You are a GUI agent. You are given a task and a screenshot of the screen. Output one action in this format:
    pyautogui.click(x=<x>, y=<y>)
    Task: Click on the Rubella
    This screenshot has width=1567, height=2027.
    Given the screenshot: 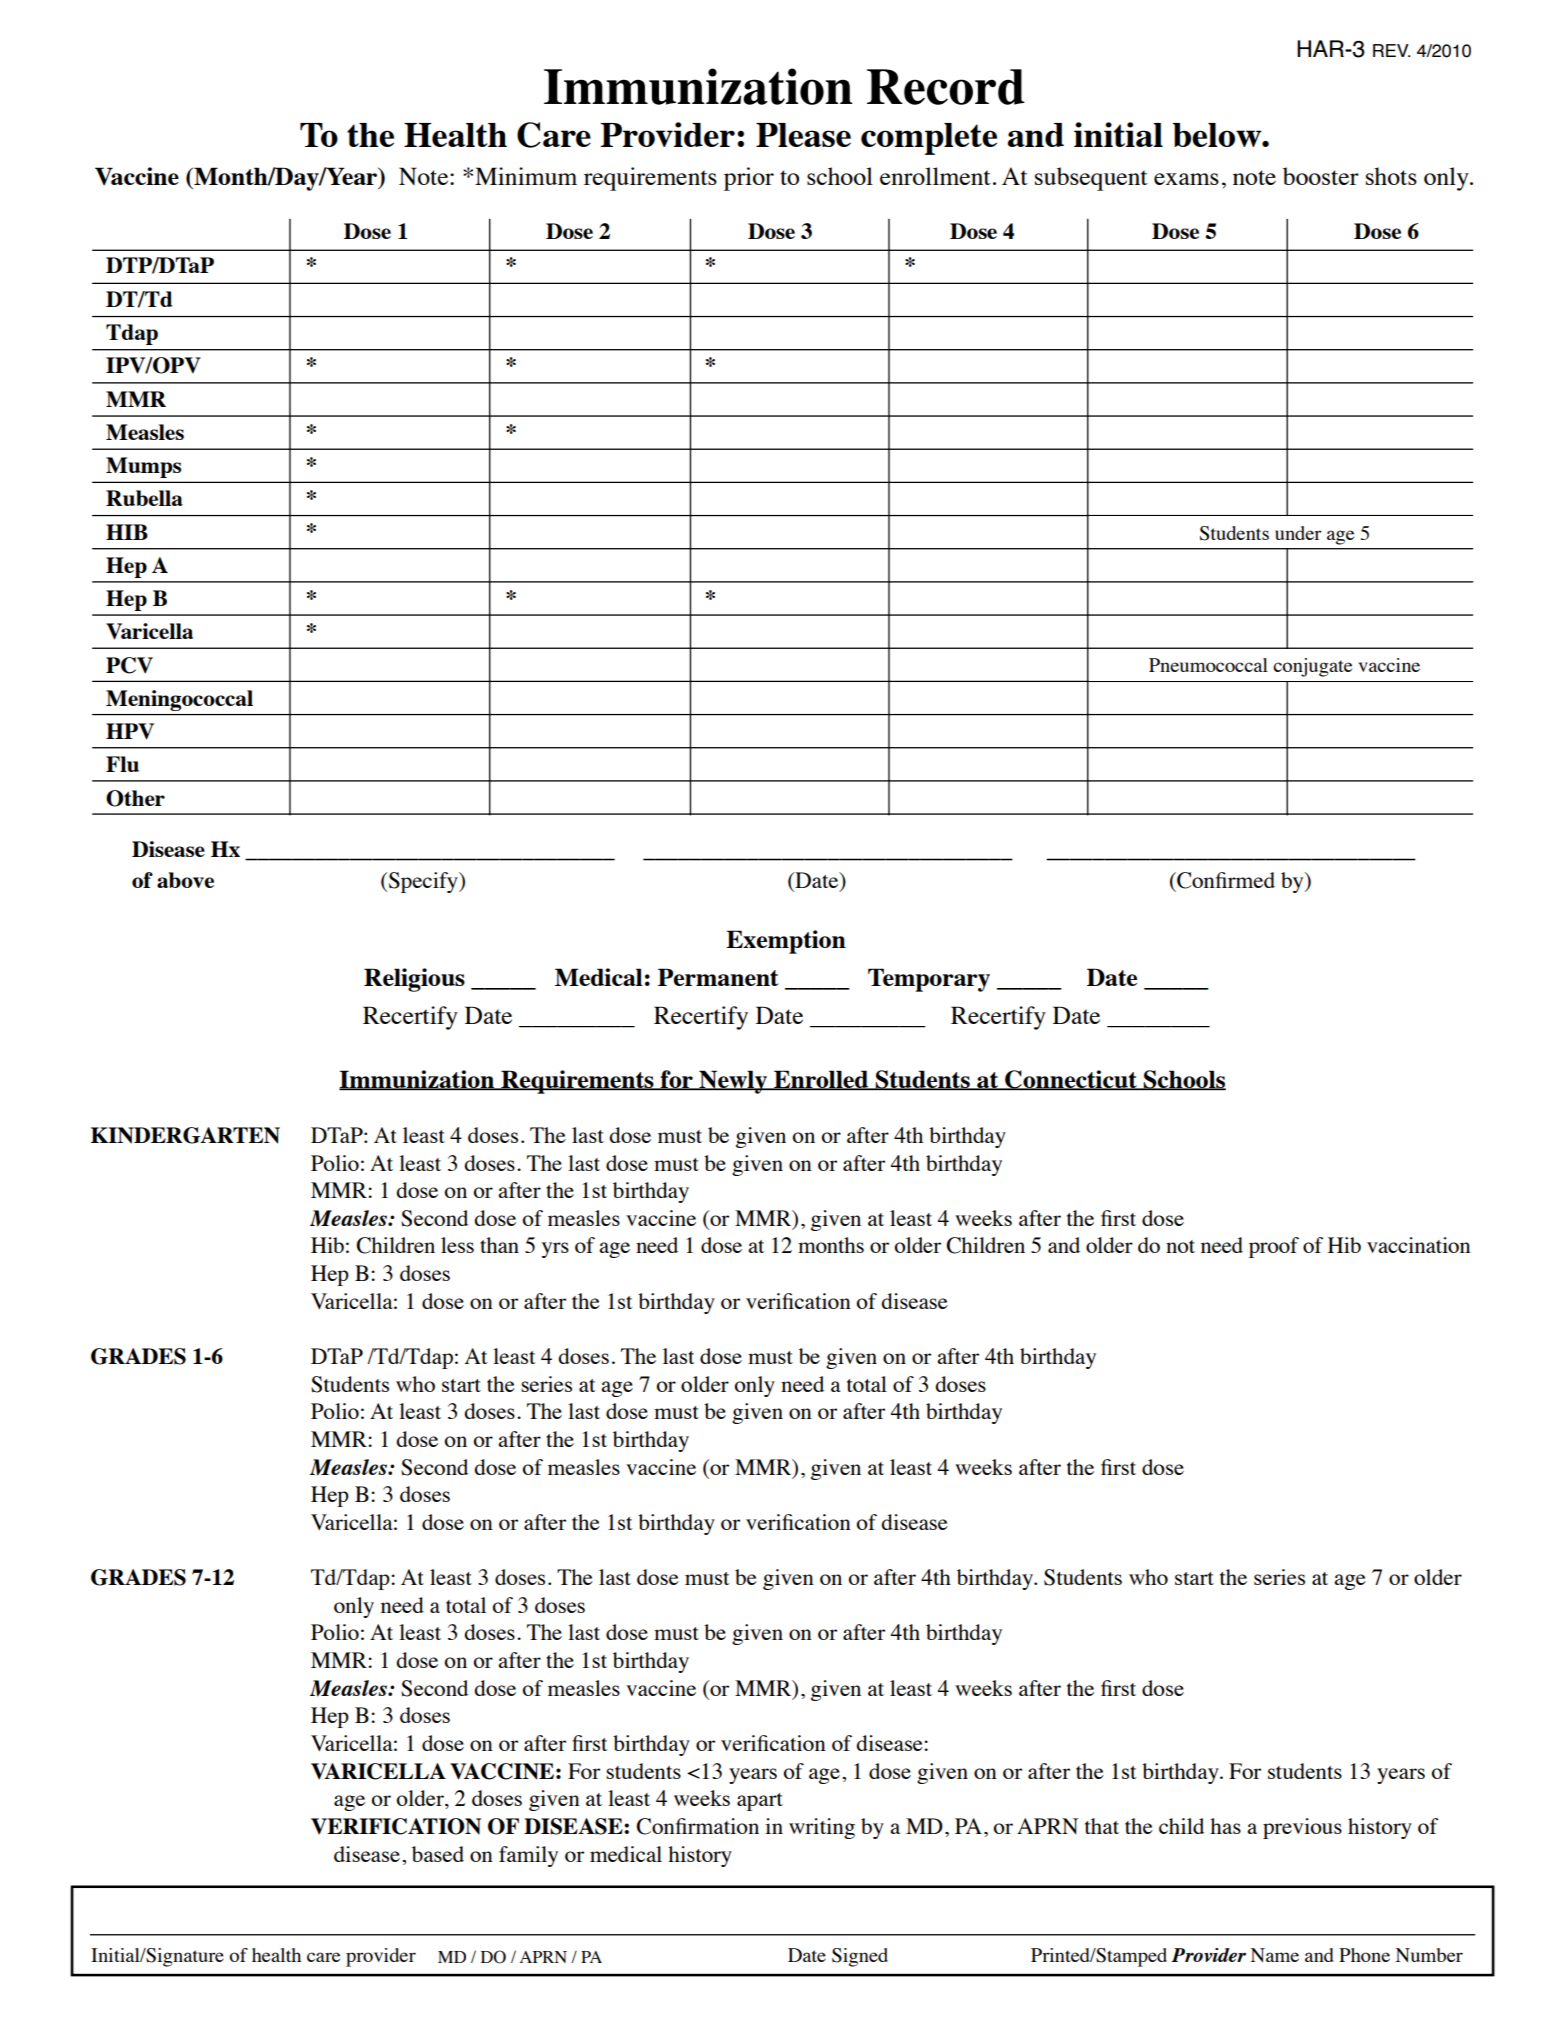 What is the action you would take?
    pyautogui.click(x=144, y=498)
